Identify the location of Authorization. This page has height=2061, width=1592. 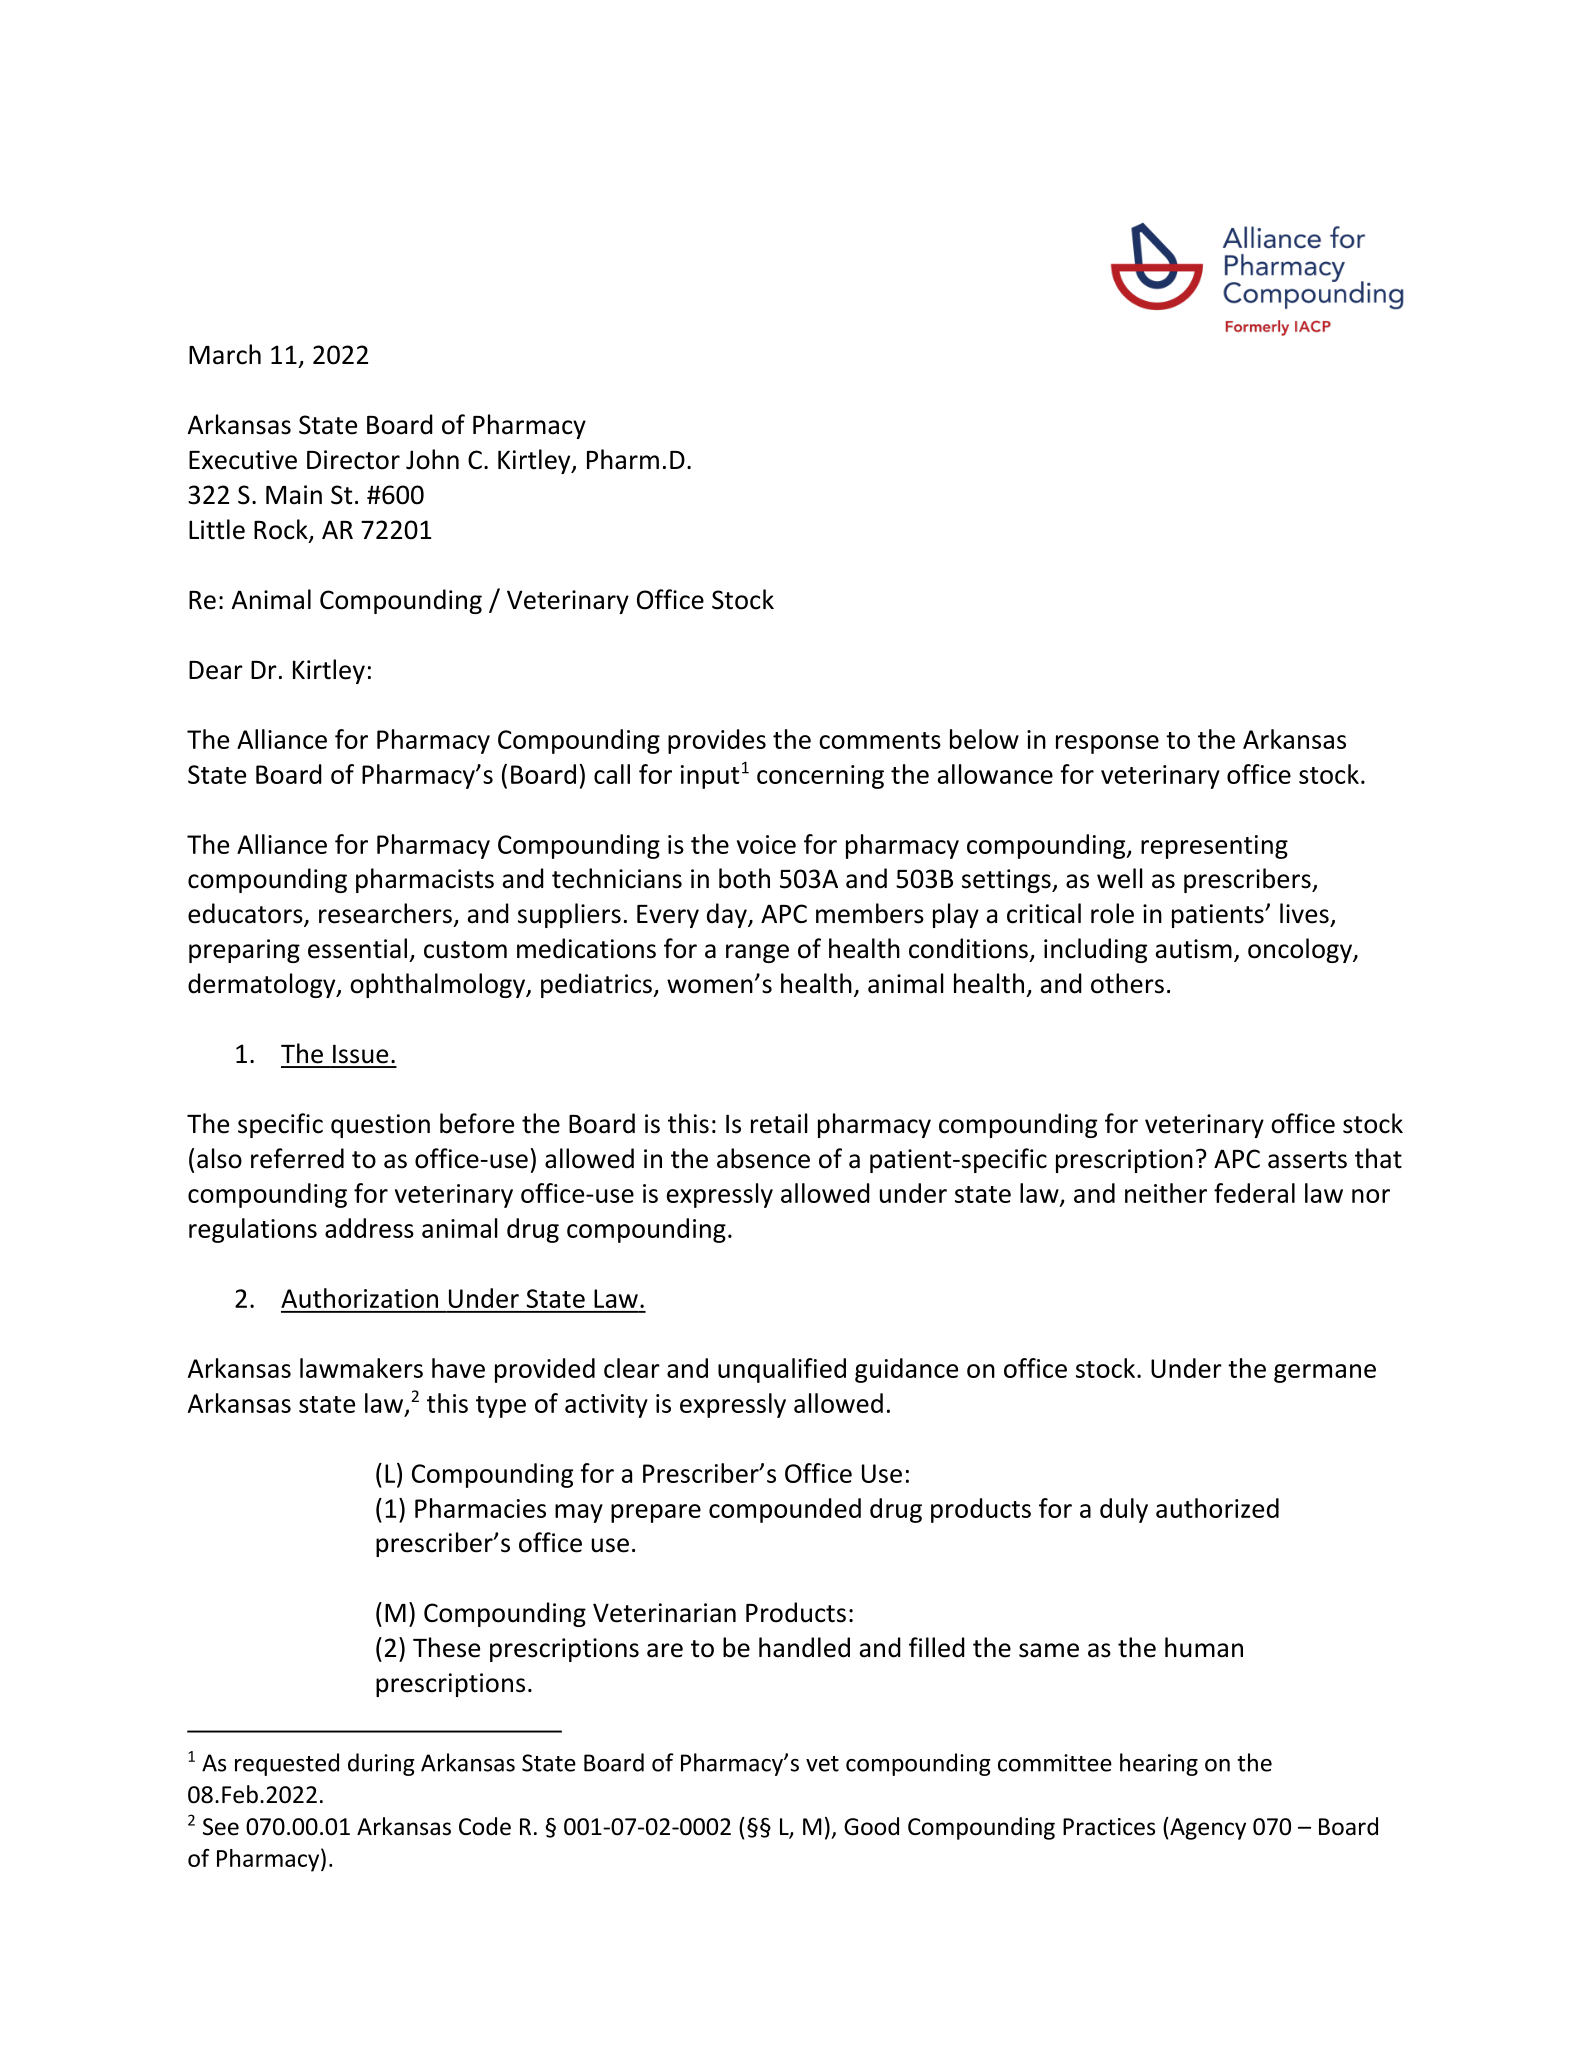
(359, 1298).
